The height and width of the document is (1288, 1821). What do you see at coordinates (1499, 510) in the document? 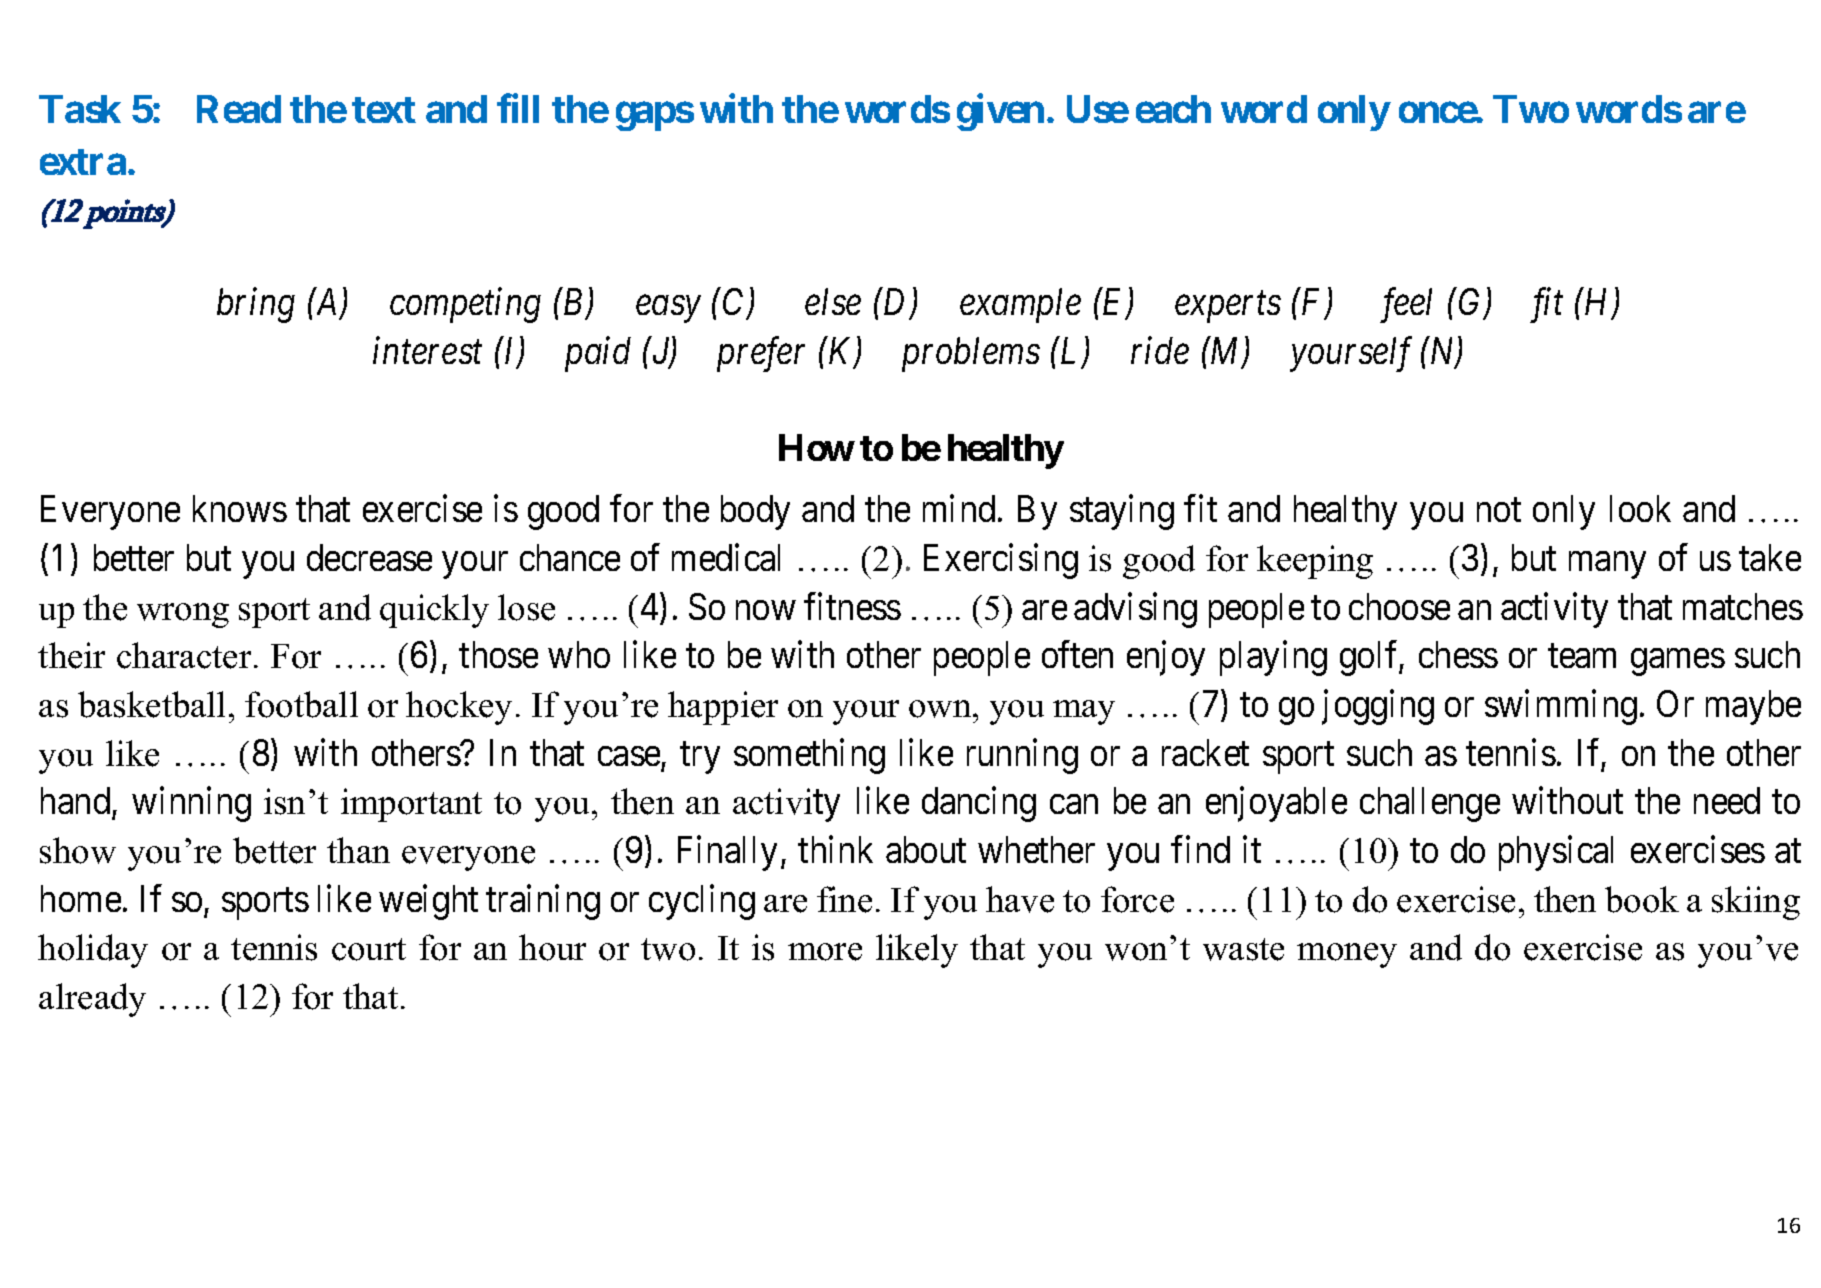
I see `not` at bounding box center [1499, 510].
